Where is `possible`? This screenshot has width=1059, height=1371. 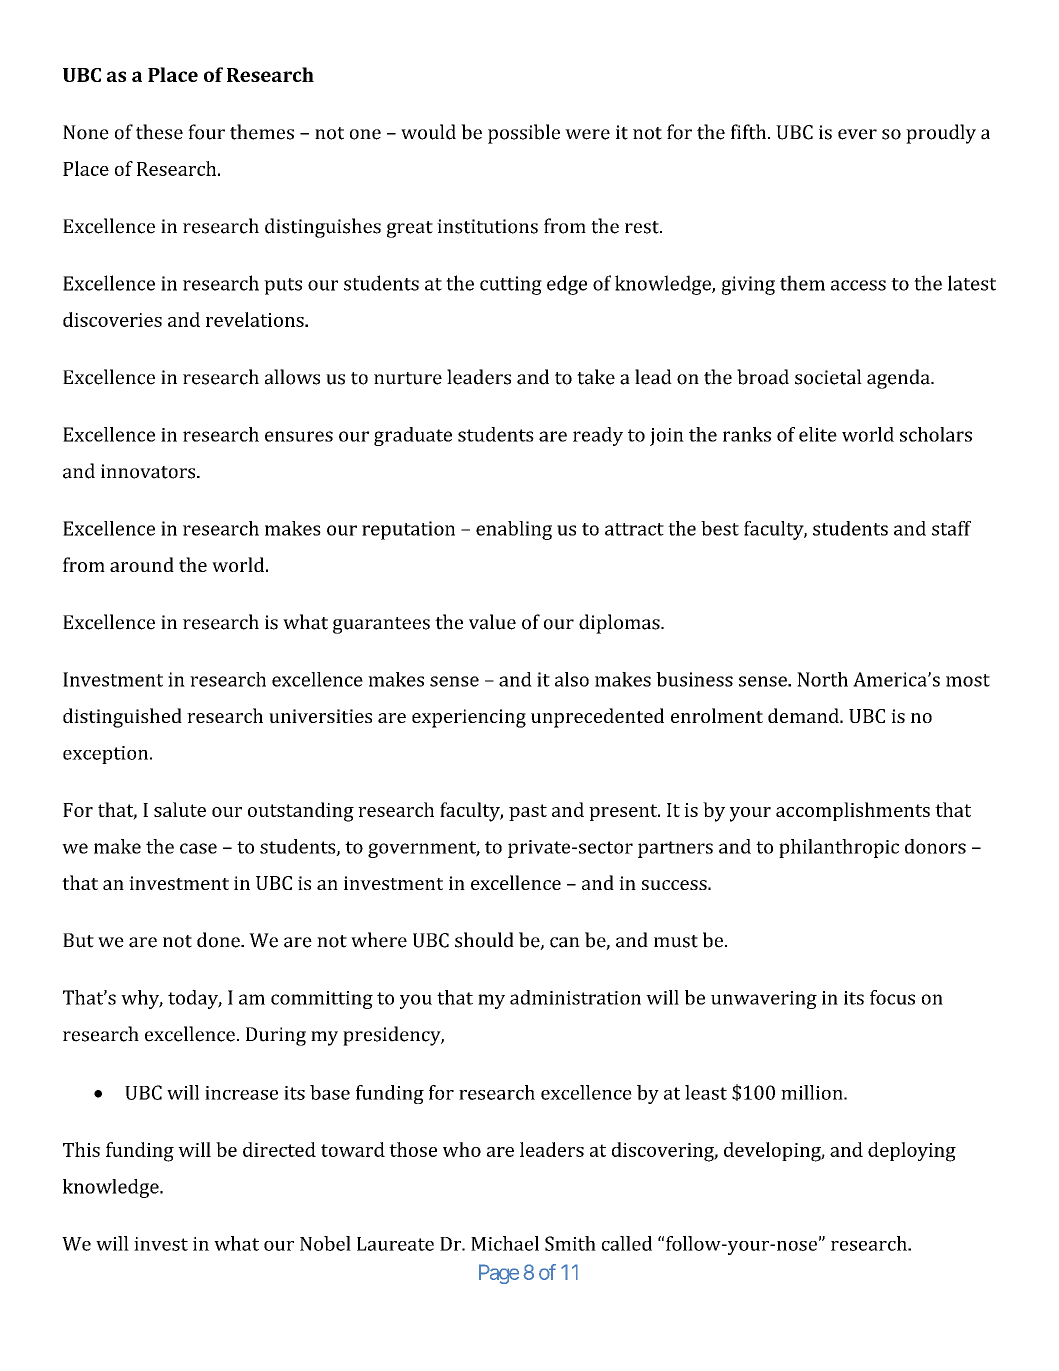 possible is located at coordinates (524, 134).
